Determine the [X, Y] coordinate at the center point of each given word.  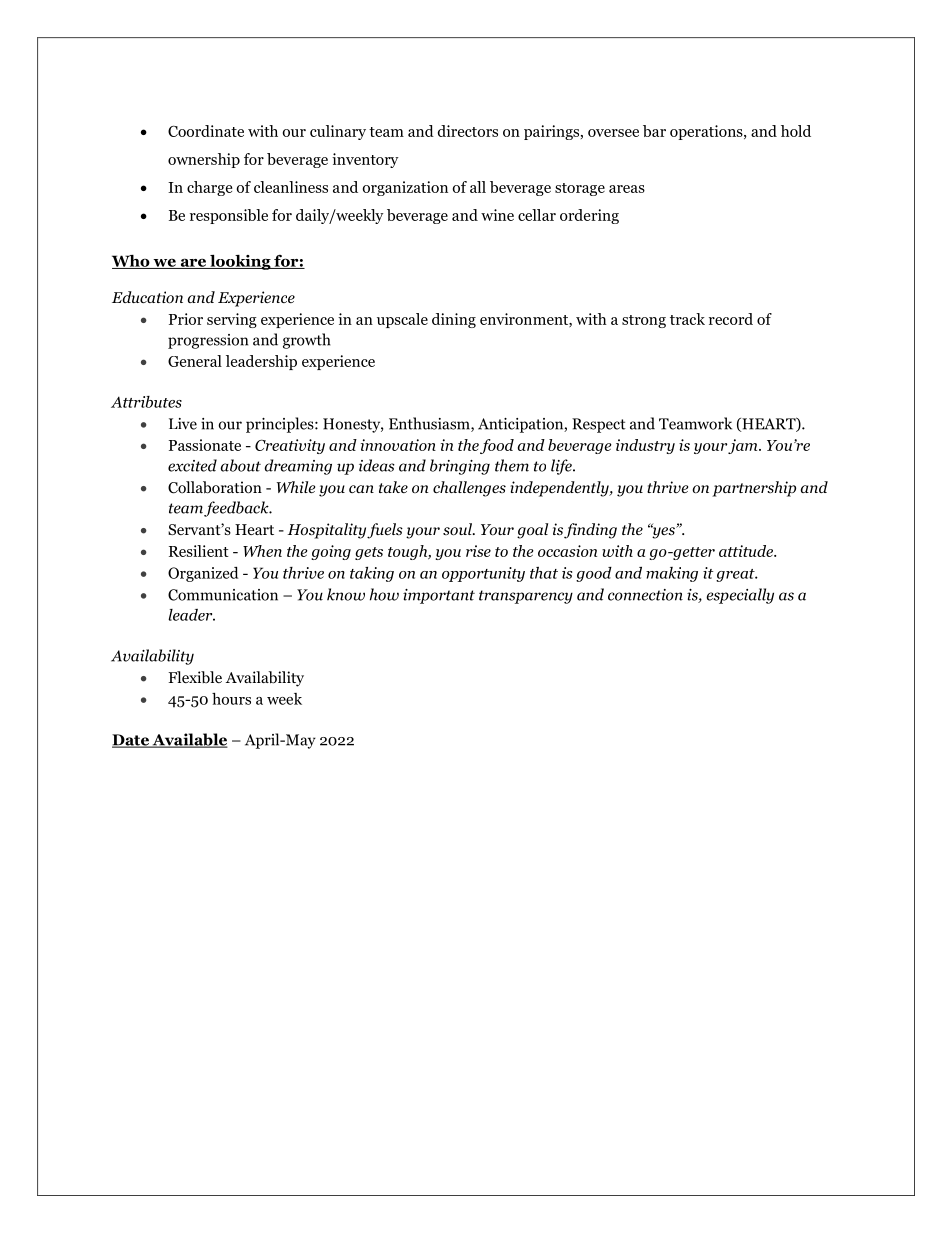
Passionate [205, 445]
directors [468, 131]
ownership [204, 160]
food [497, 446]
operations [707, 132]
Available [189, 740]
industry [645, 446]
